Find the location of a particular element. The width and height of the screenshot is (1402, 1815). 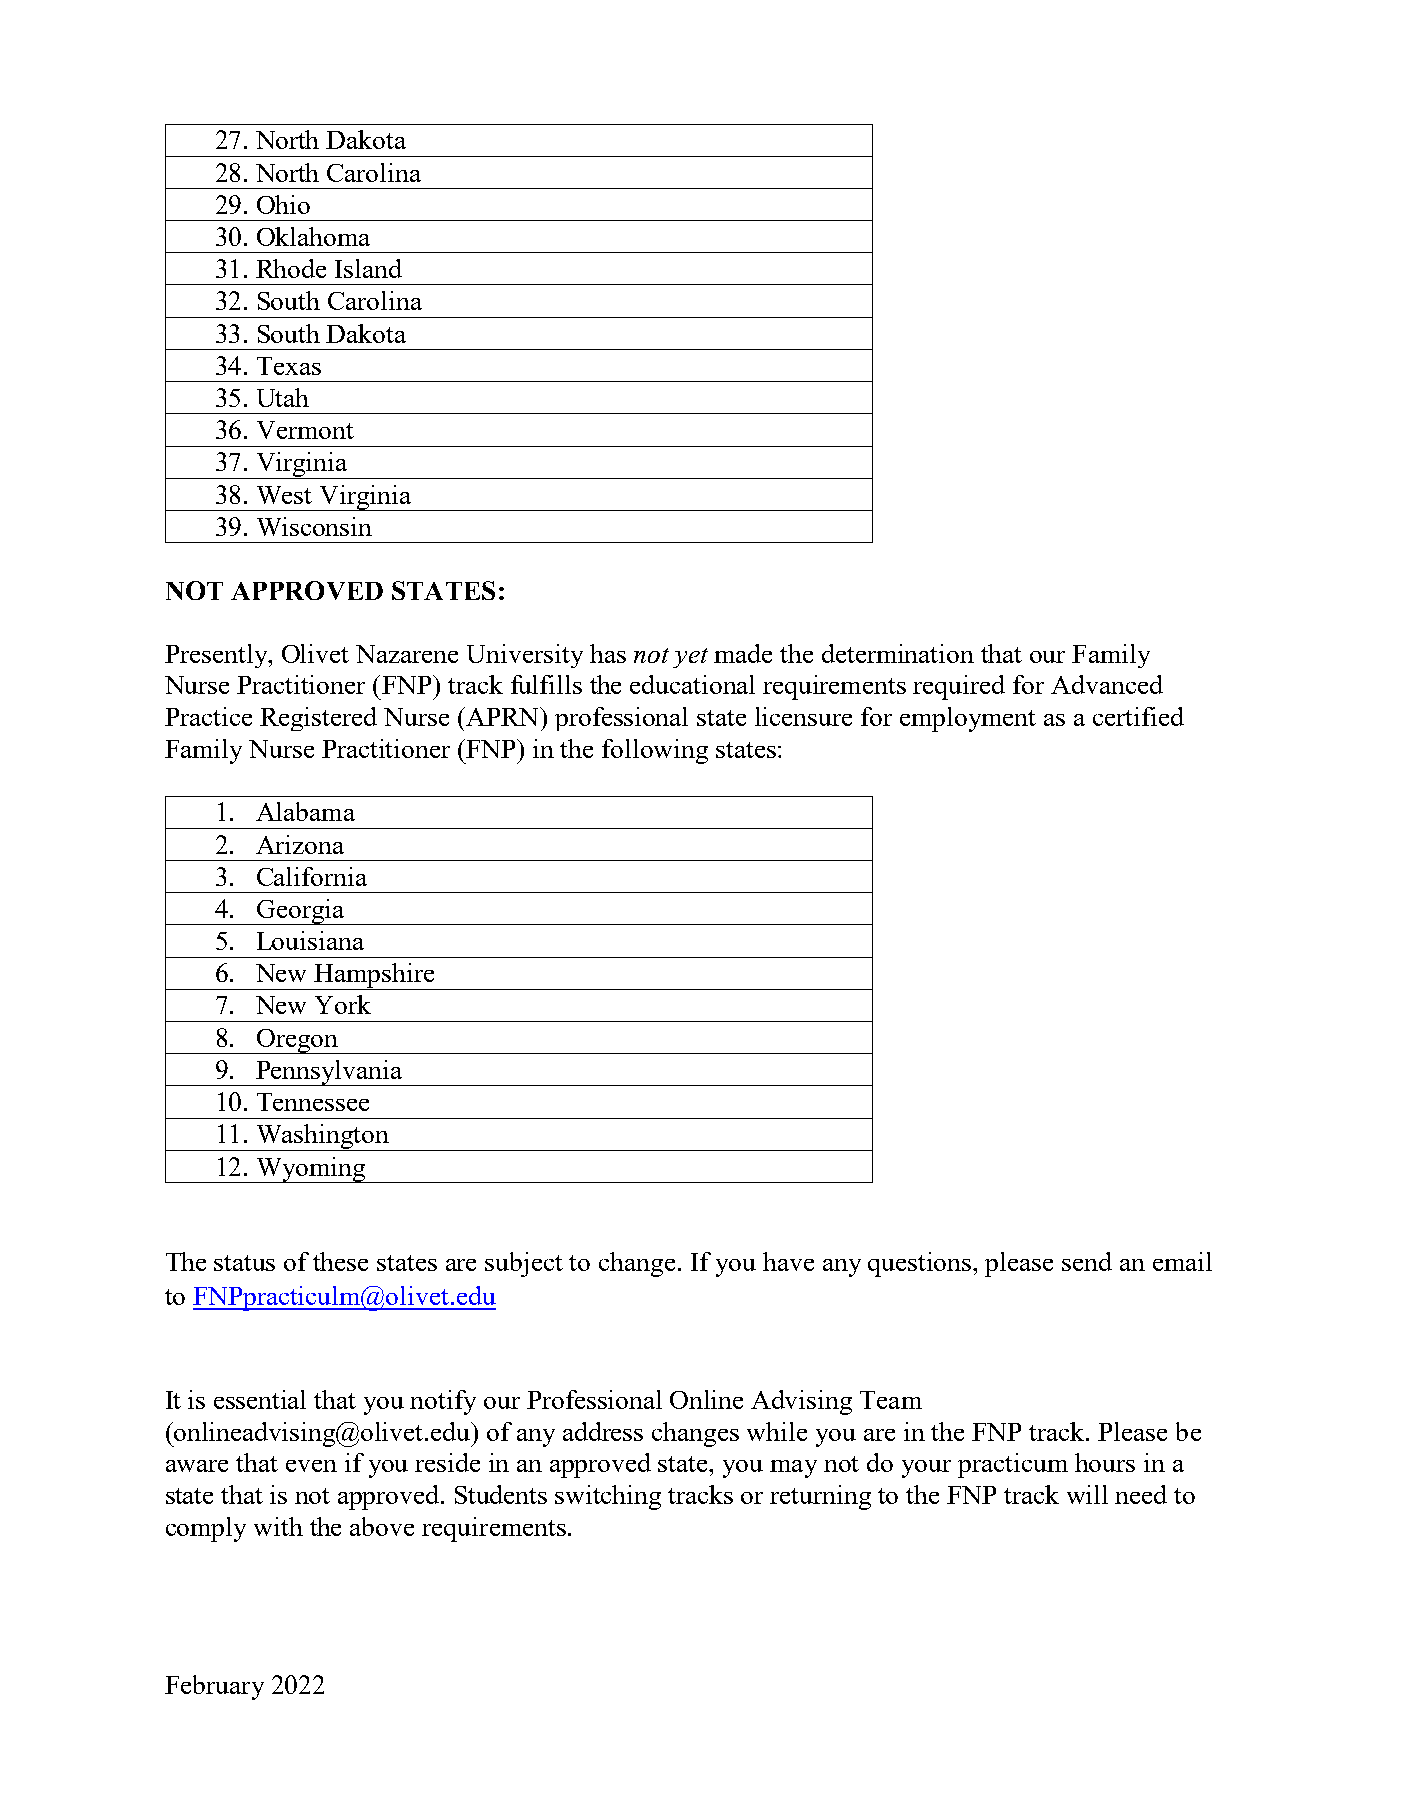

Advanced is located at coordinates (1107, 684).
